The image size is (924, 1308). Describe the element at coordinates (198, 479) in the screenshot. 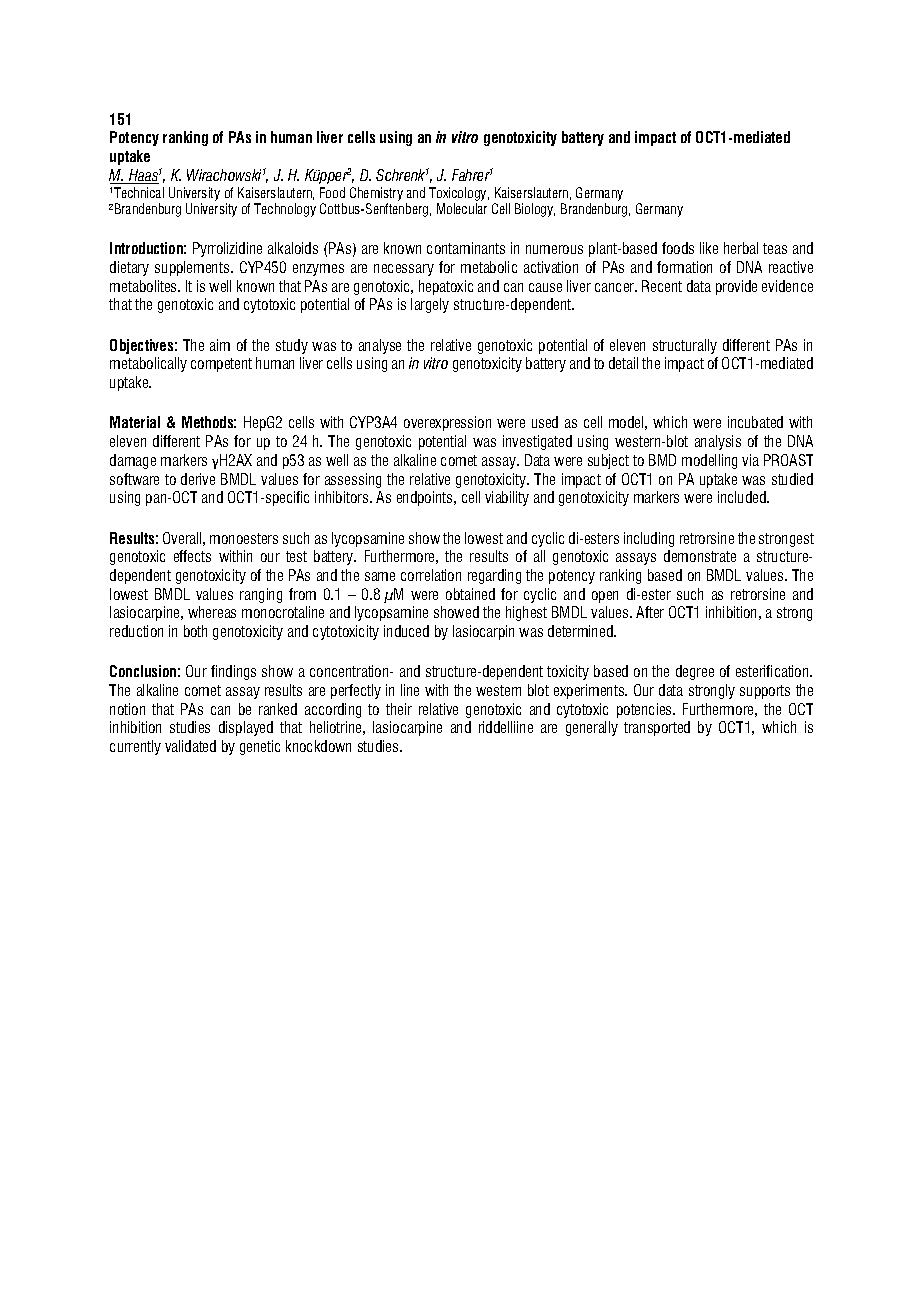

I see `derive` at that location.
